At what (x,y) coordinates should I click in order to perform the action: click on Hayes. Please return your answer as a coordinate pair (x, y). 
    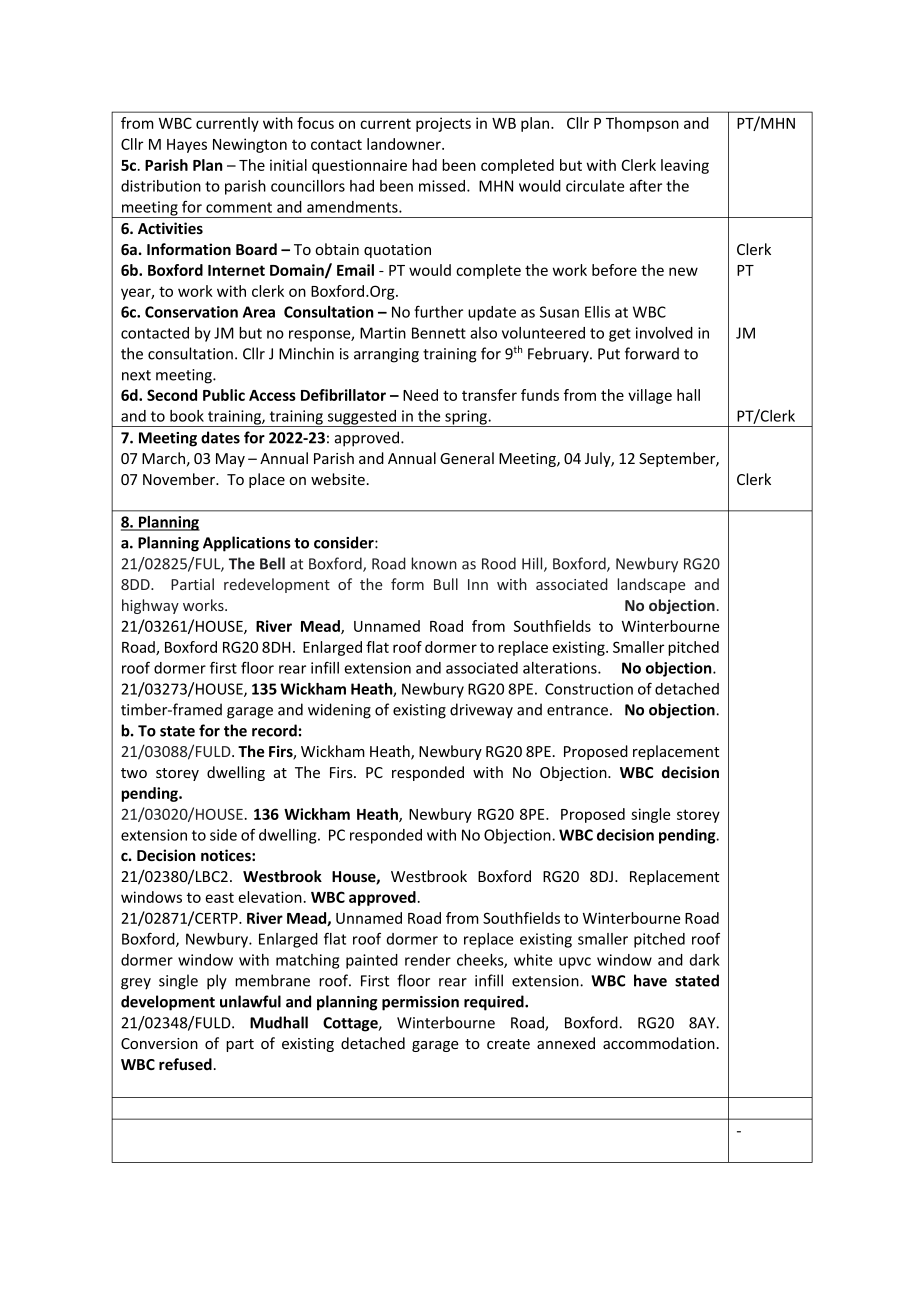
    Looking at the image, I should click on (187, 146).
